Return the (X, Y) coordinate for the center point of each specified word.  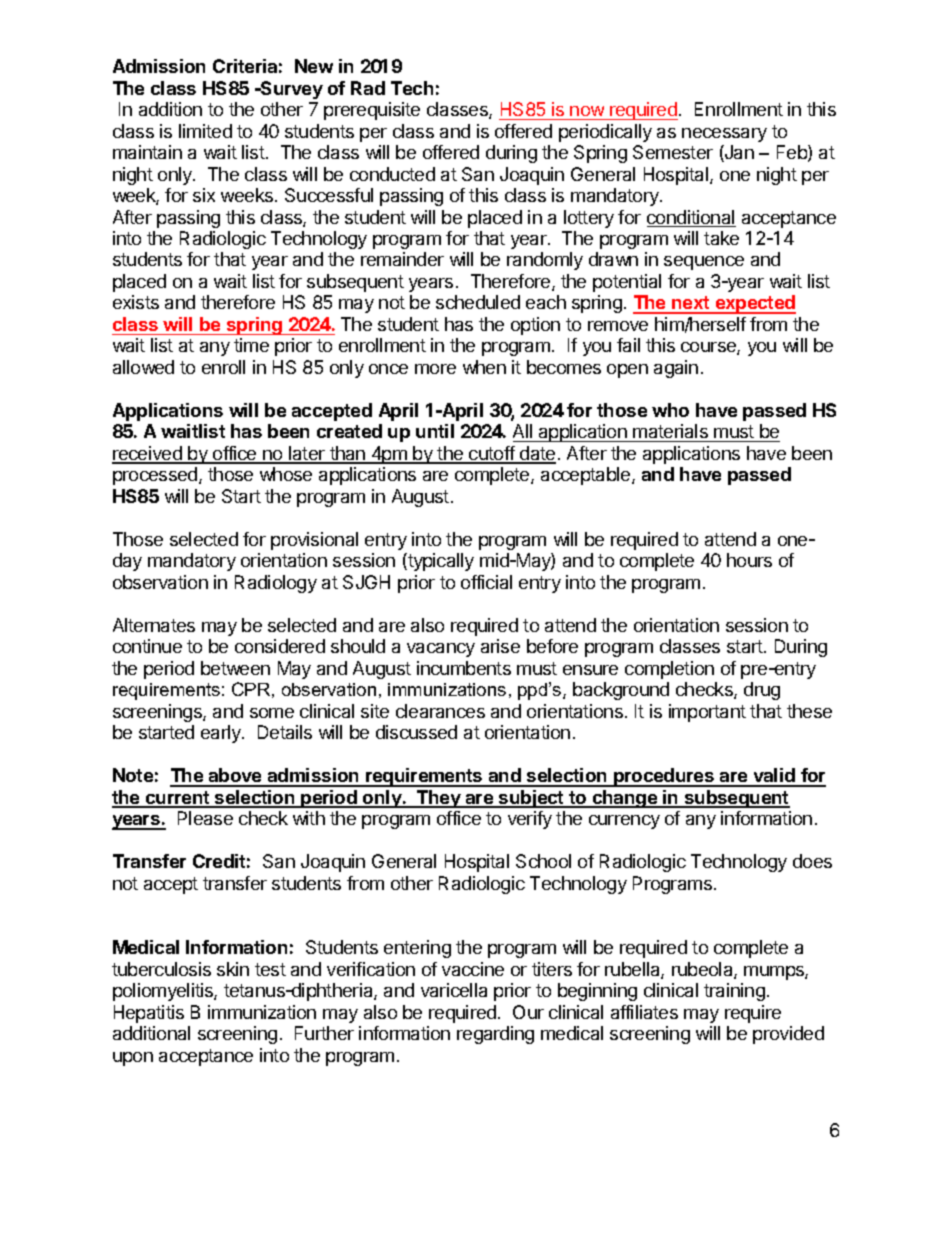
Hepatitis (149, 1014)
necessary (724, 135)
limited (205, 131)
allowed (143, 367)
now (587, 111)
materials (671, 433)
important (707, 713)
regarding (495, 1035)
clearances (440, 711)
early (222, 734)
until (435, 431)
